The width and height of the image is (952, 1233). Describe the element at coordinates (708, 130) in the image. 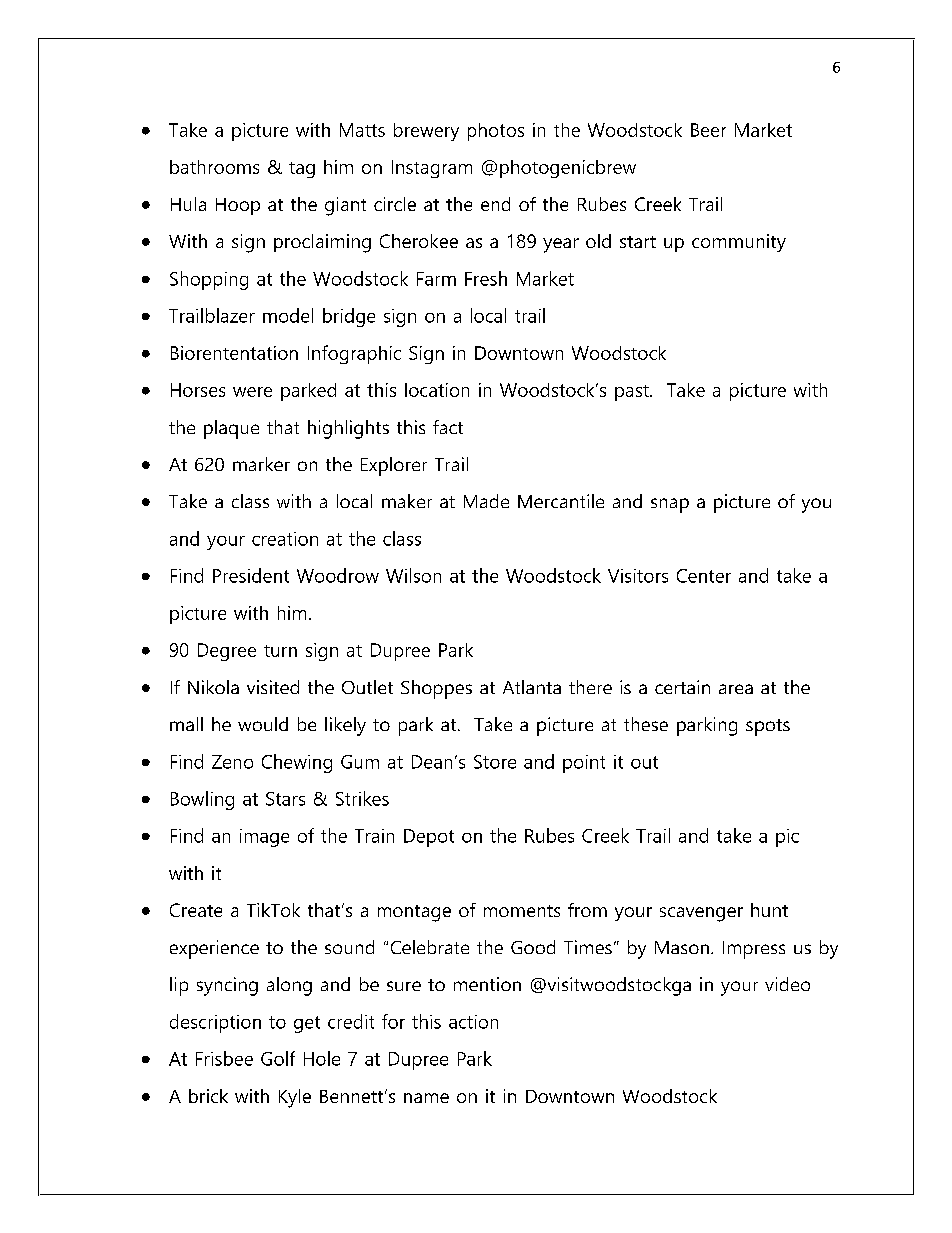

I see `Beer` at that location.
